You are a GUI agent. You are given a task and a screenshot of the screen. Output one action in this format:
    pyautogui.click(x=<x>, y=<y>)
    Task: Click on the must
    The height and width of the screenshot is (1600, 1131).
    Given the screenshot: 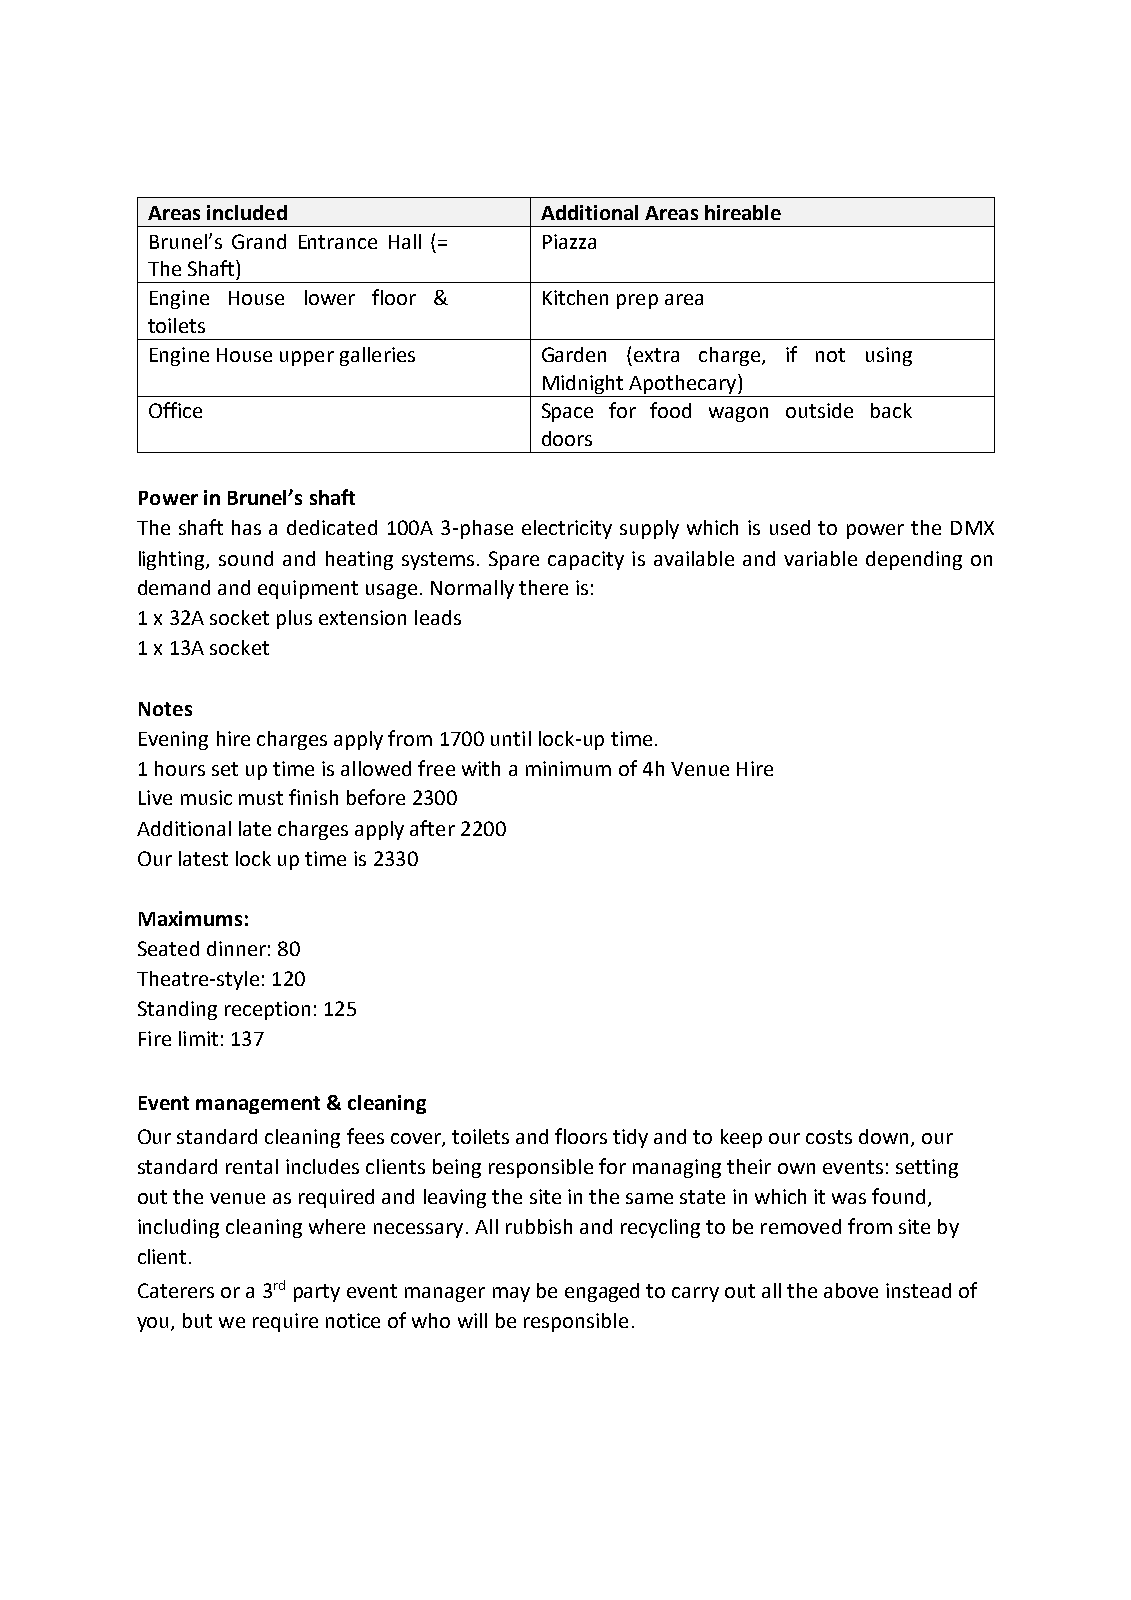 What is the action you would take?
    pyautogui.click(x=261, y=798)
